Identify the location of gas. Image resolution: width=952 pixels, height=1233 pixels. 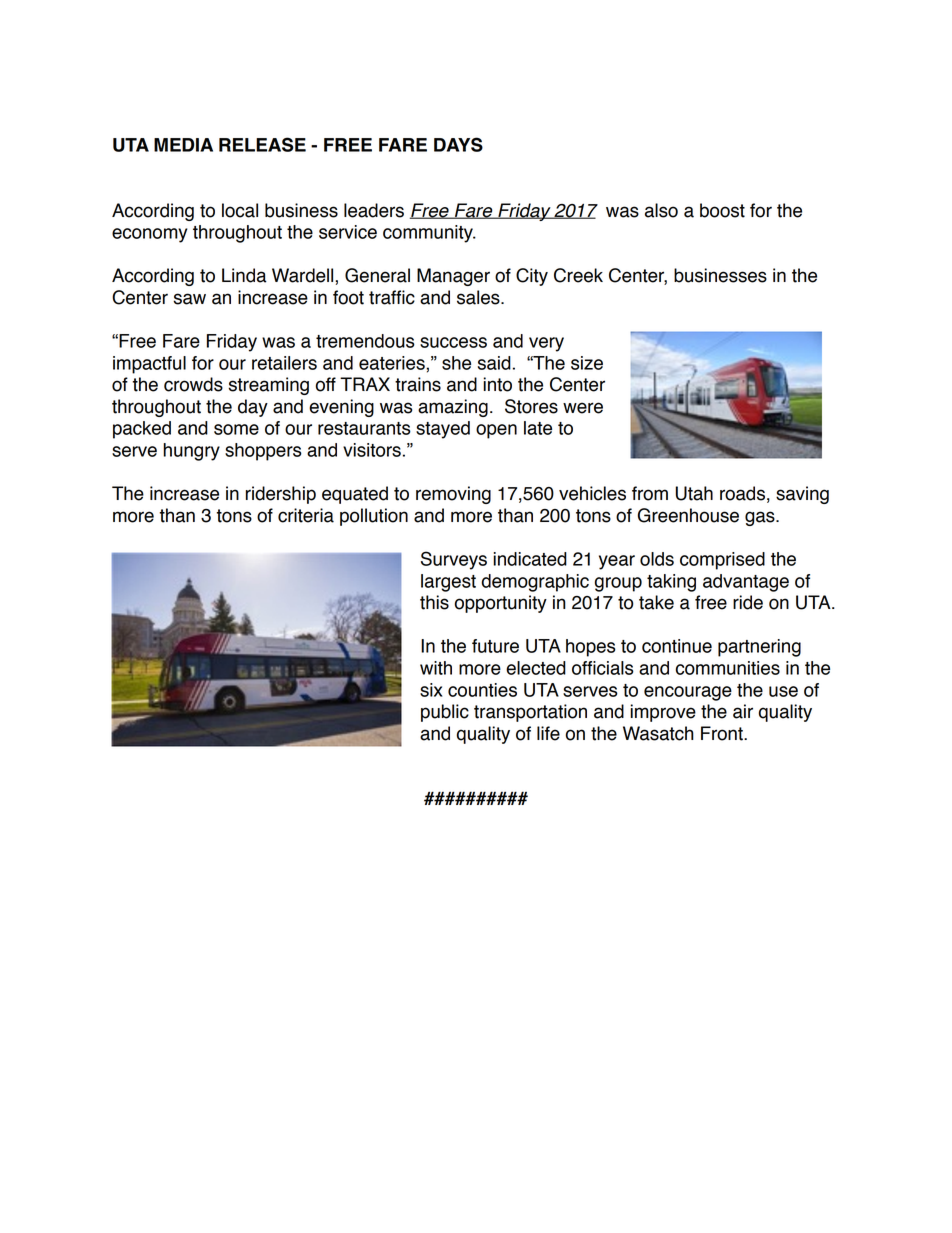
(761, 518).
